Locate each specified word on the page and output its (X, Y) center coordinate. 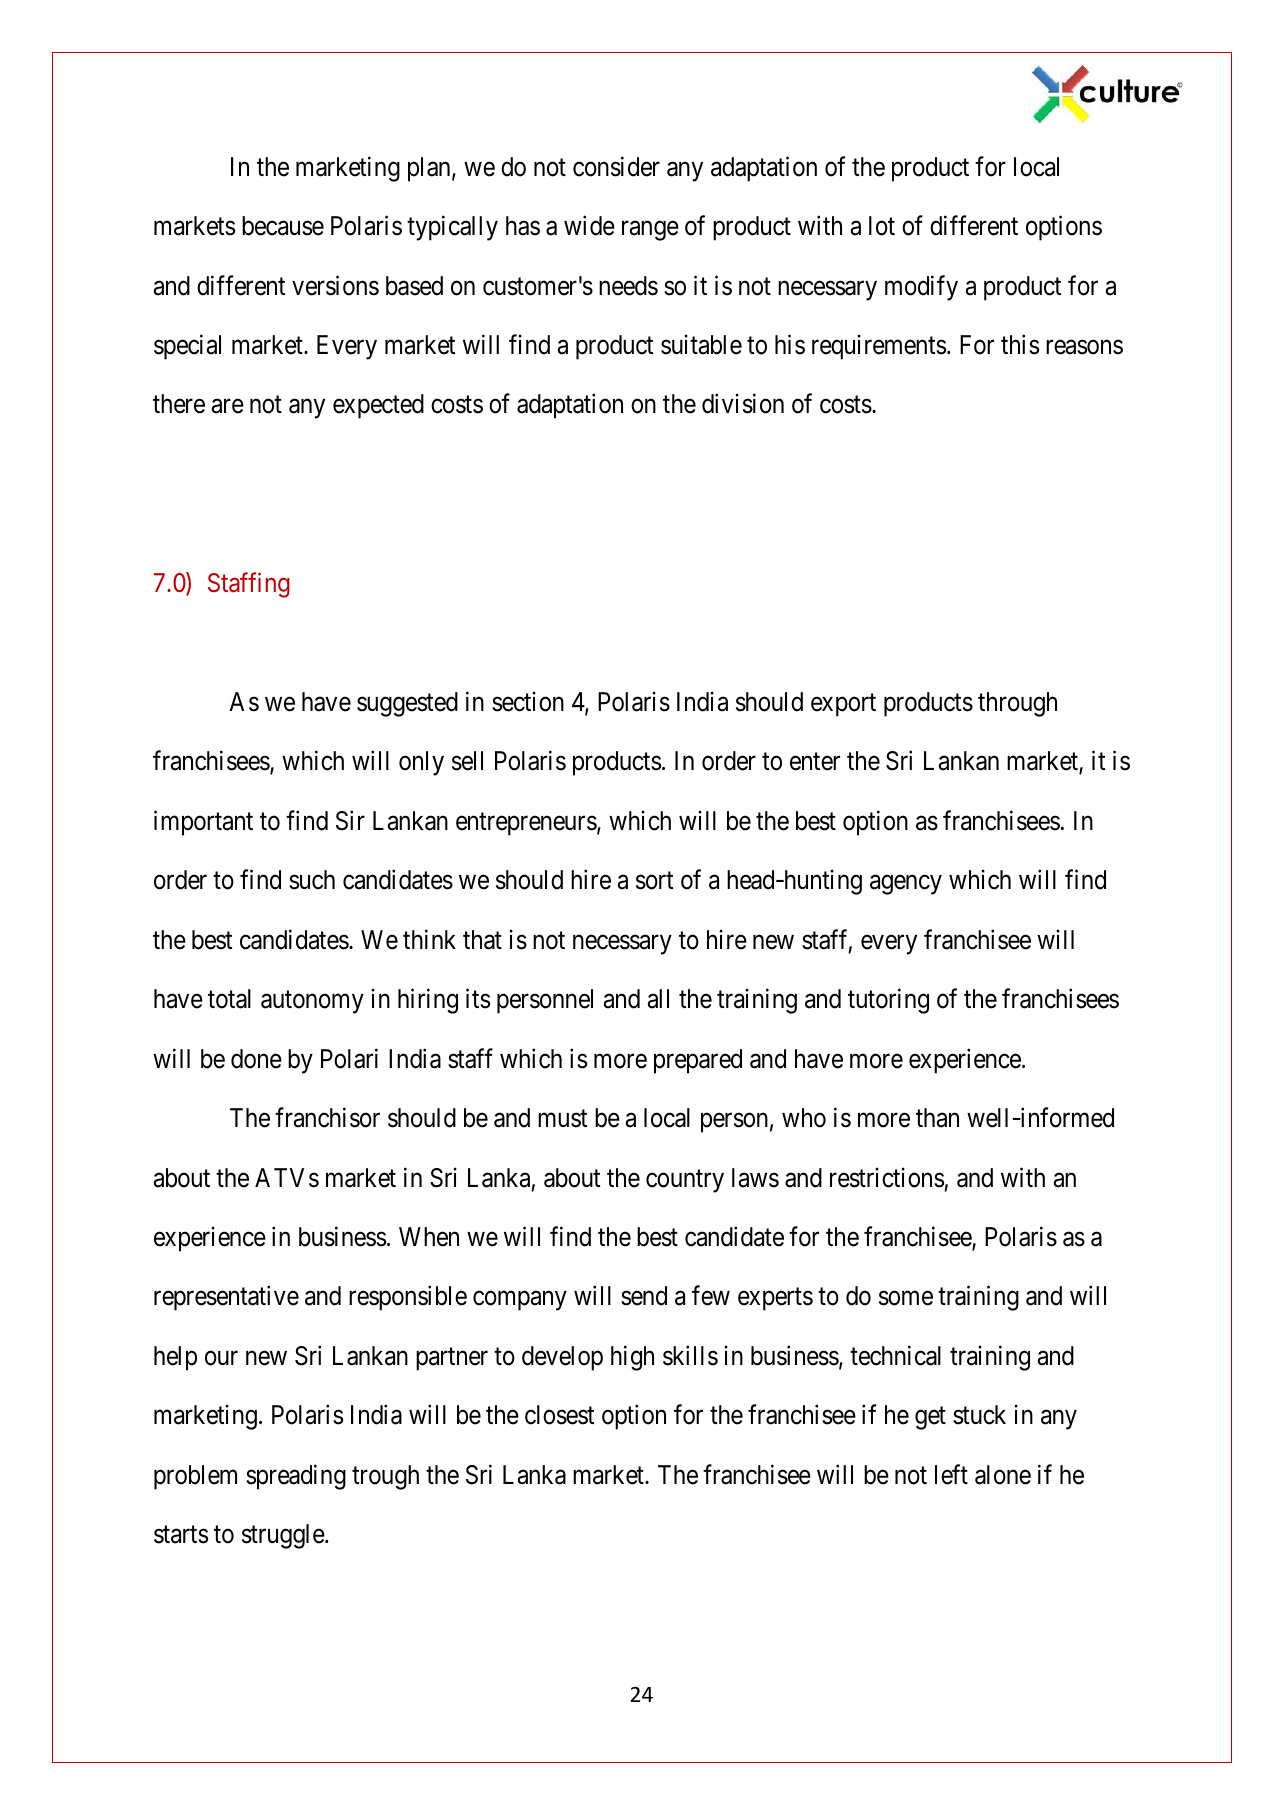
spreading (296, 1477)
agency (906, 885)
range (650, 231)
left (951, 1474)
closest (559, 1415)
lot (882, 226)
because (283, 226)
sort (654, 881)
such (312, 880)
